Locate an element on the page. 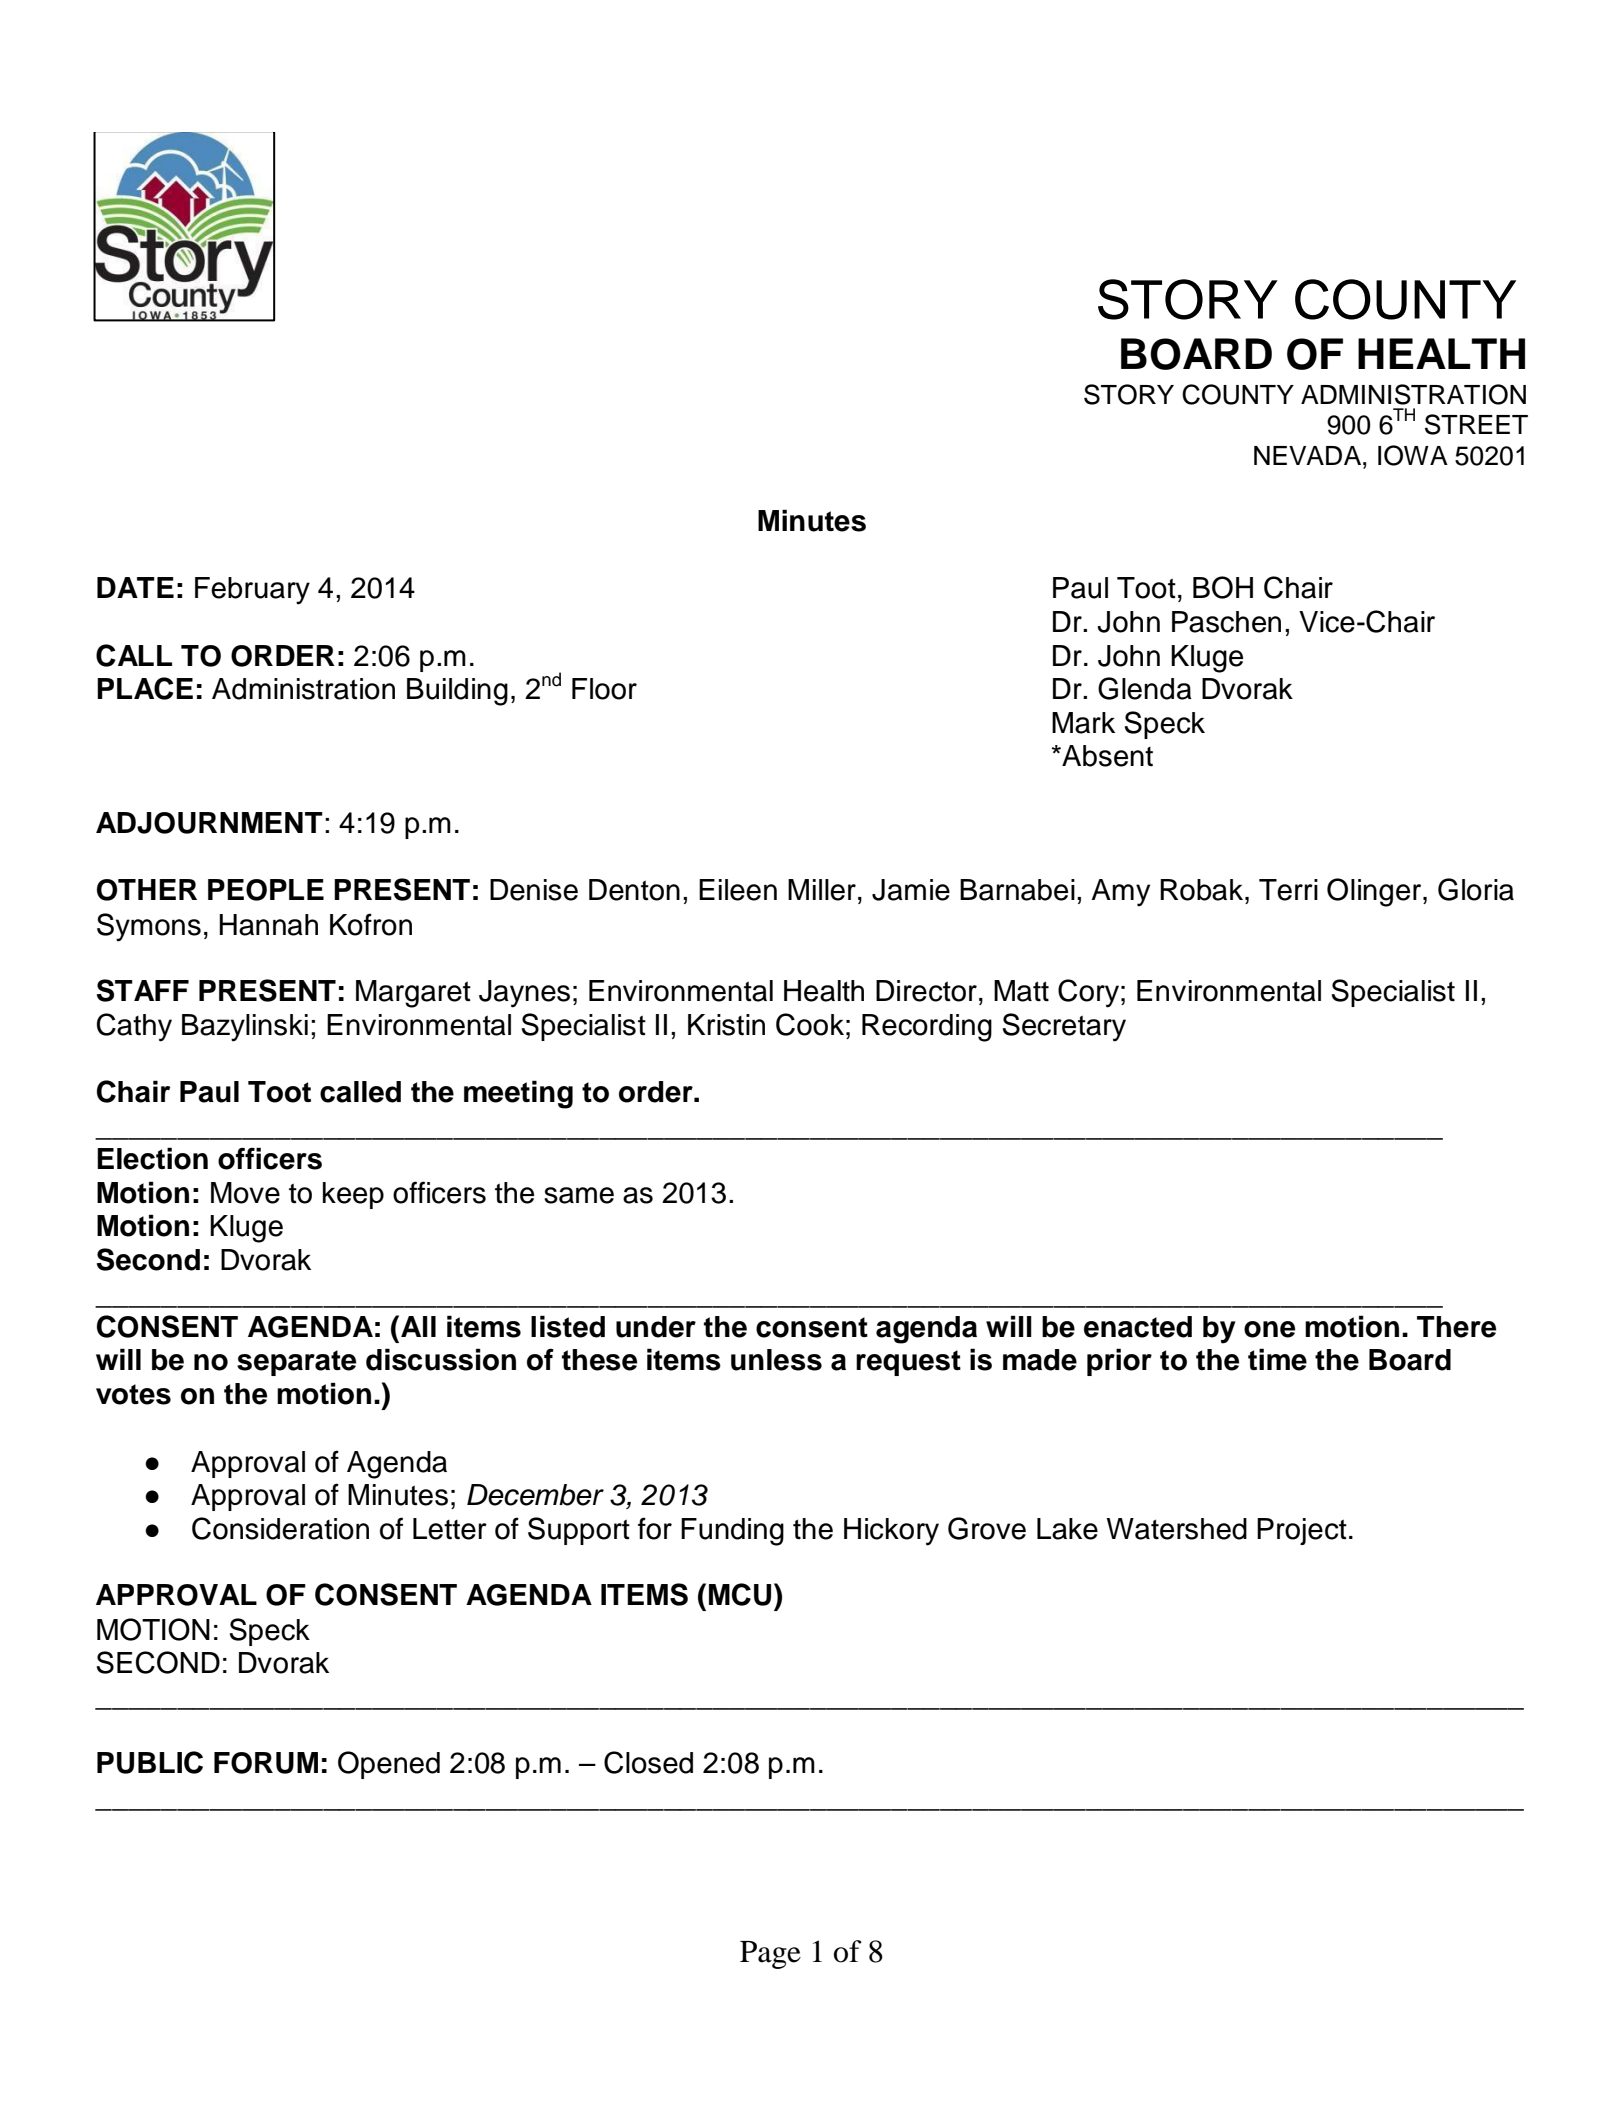 This document has width=1624, height=2102. Terri is located at coordinates (1288, 890).
